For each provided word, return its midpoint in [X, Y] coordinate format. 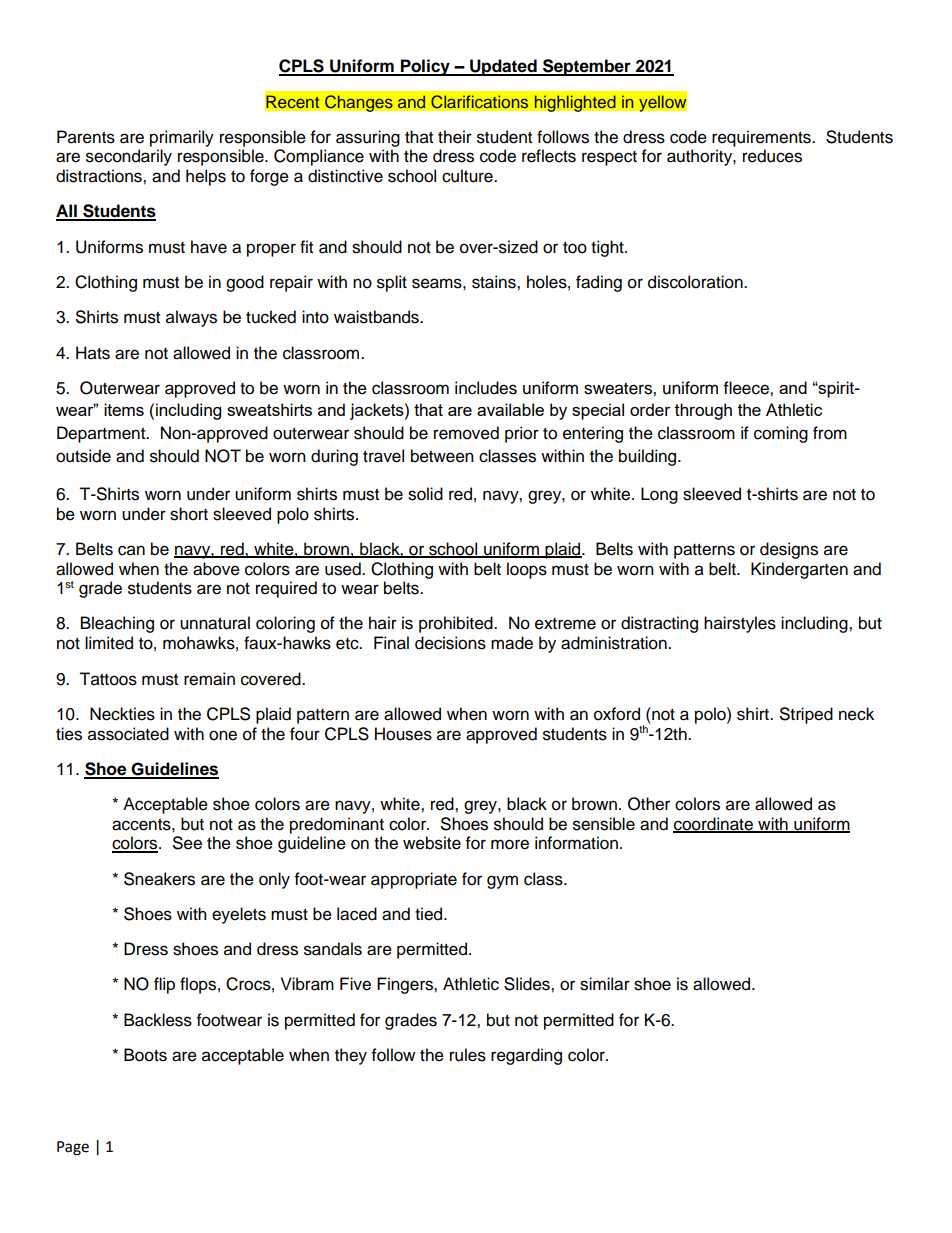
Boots [145, 1055]
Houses [403, 734]
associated [128, 734]
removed [466, 433]
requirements [762, 138]
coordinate [714, 824]
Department [102, 434]
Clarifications [480, 102]
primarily [182, 138]
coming [781, 434]
